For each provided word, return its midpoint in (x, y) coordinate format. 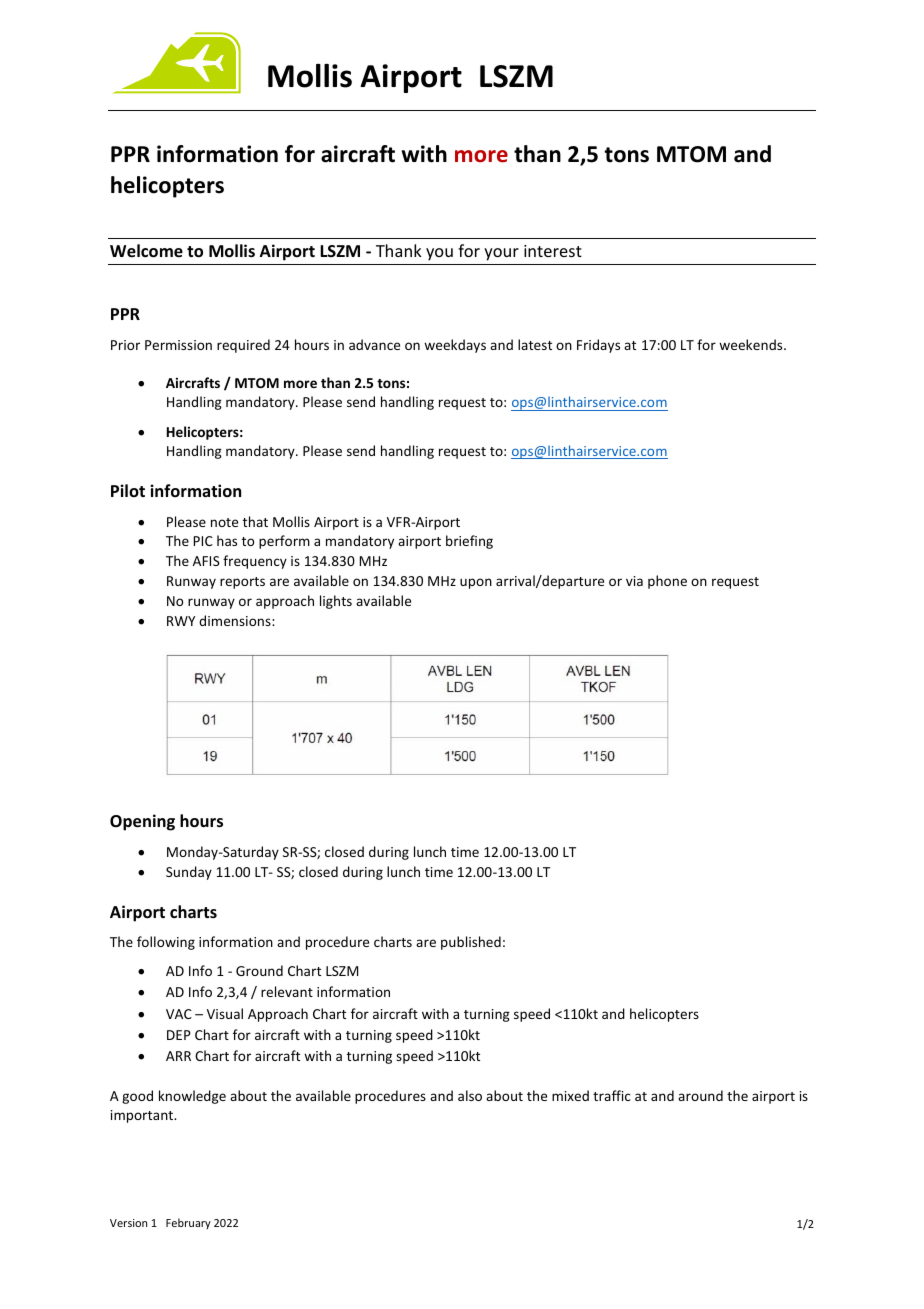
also (470, 1095)
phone (667, 582)
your (501, 254)
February (188, 1223)
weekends (752, 344)
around (700, 1095)
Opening (142, 822)
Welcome (146, 251)
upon (476, 583)
